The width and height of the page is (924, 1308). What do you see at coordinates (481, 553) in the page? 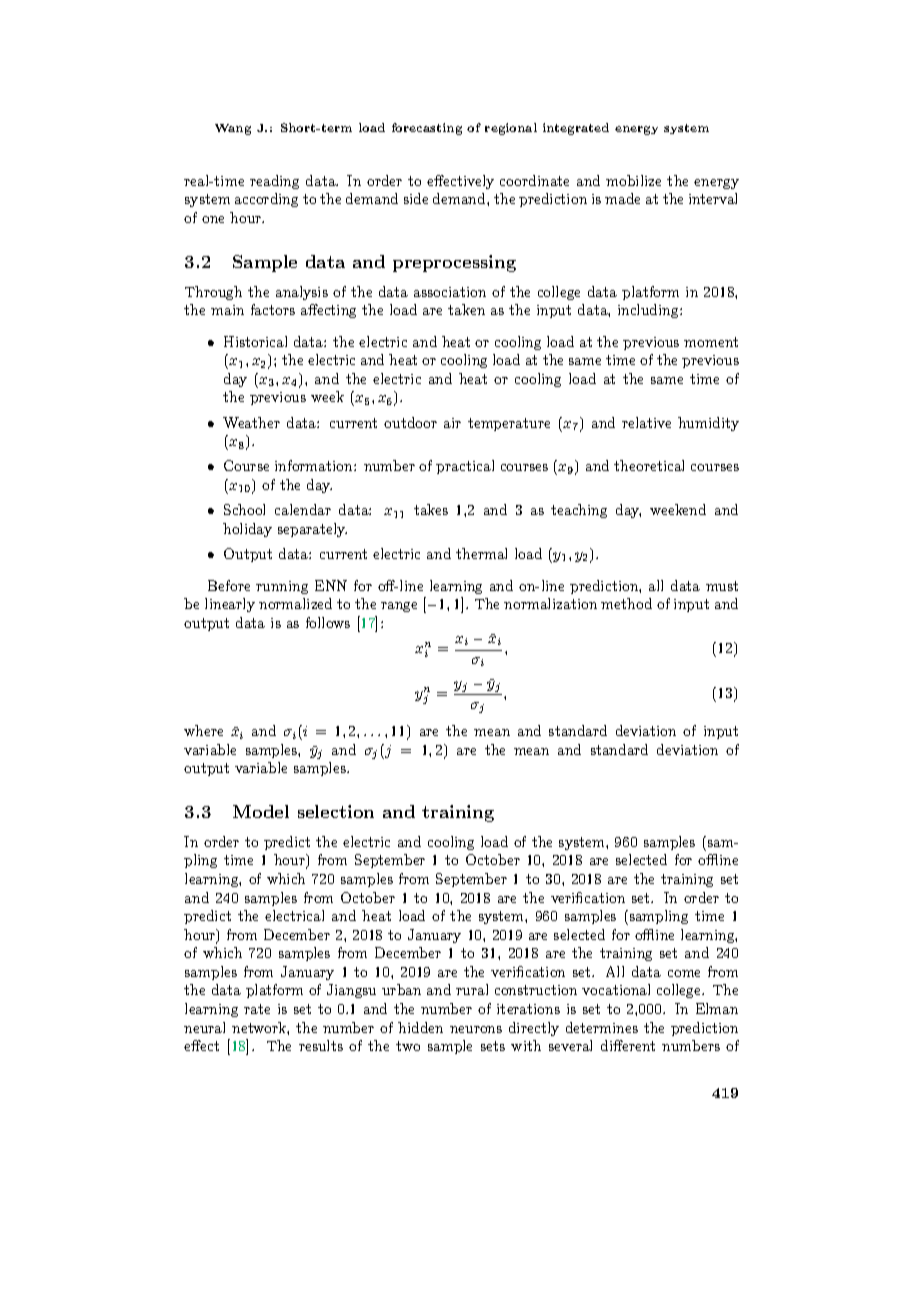
I see `thermal` at bounding box center [481, 553].
